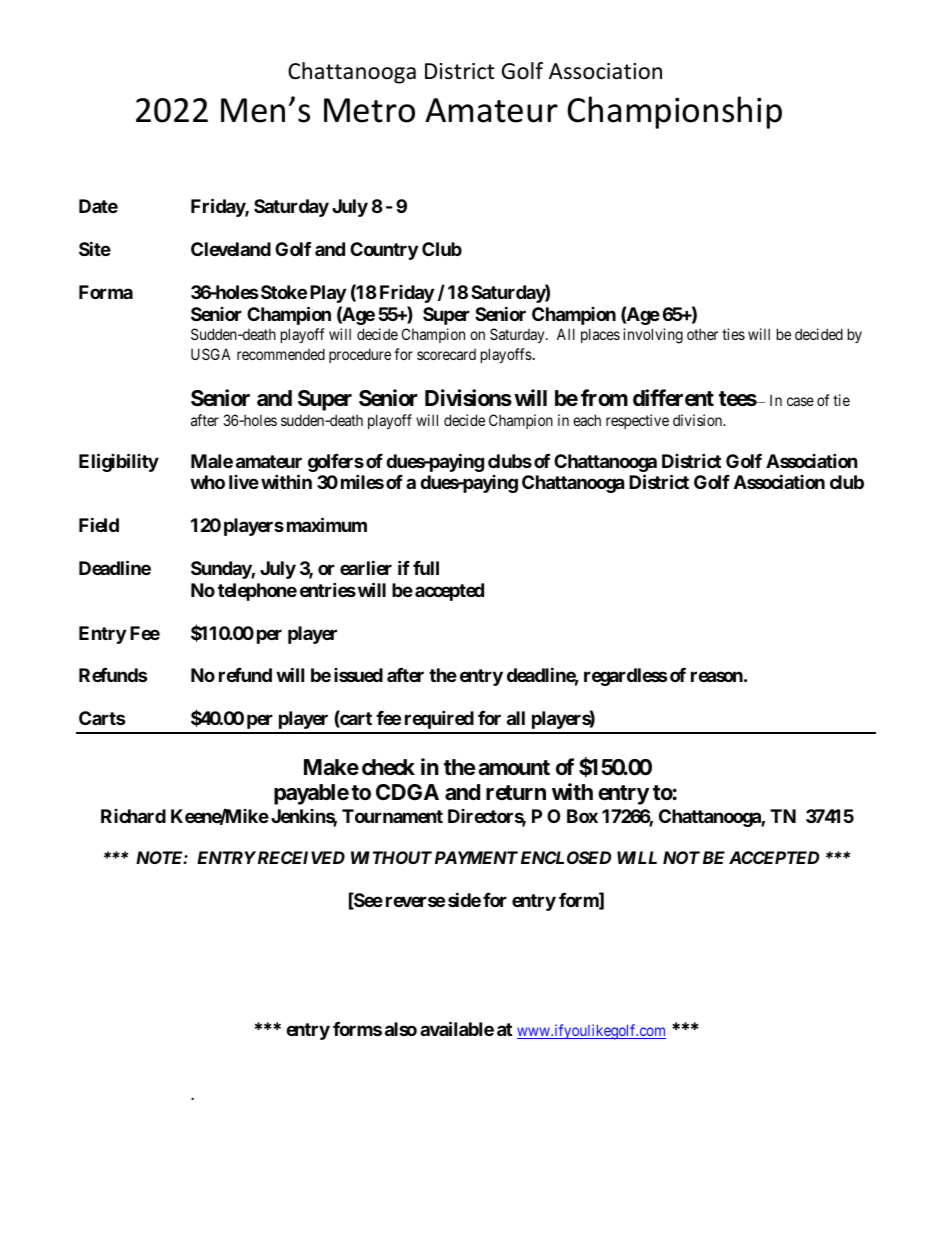 The height and width of the screenshot is (1233, 952). What do you see at coordinates (207, 482) in the screenshot?
I see `who` at bounding box center [207, 482].
